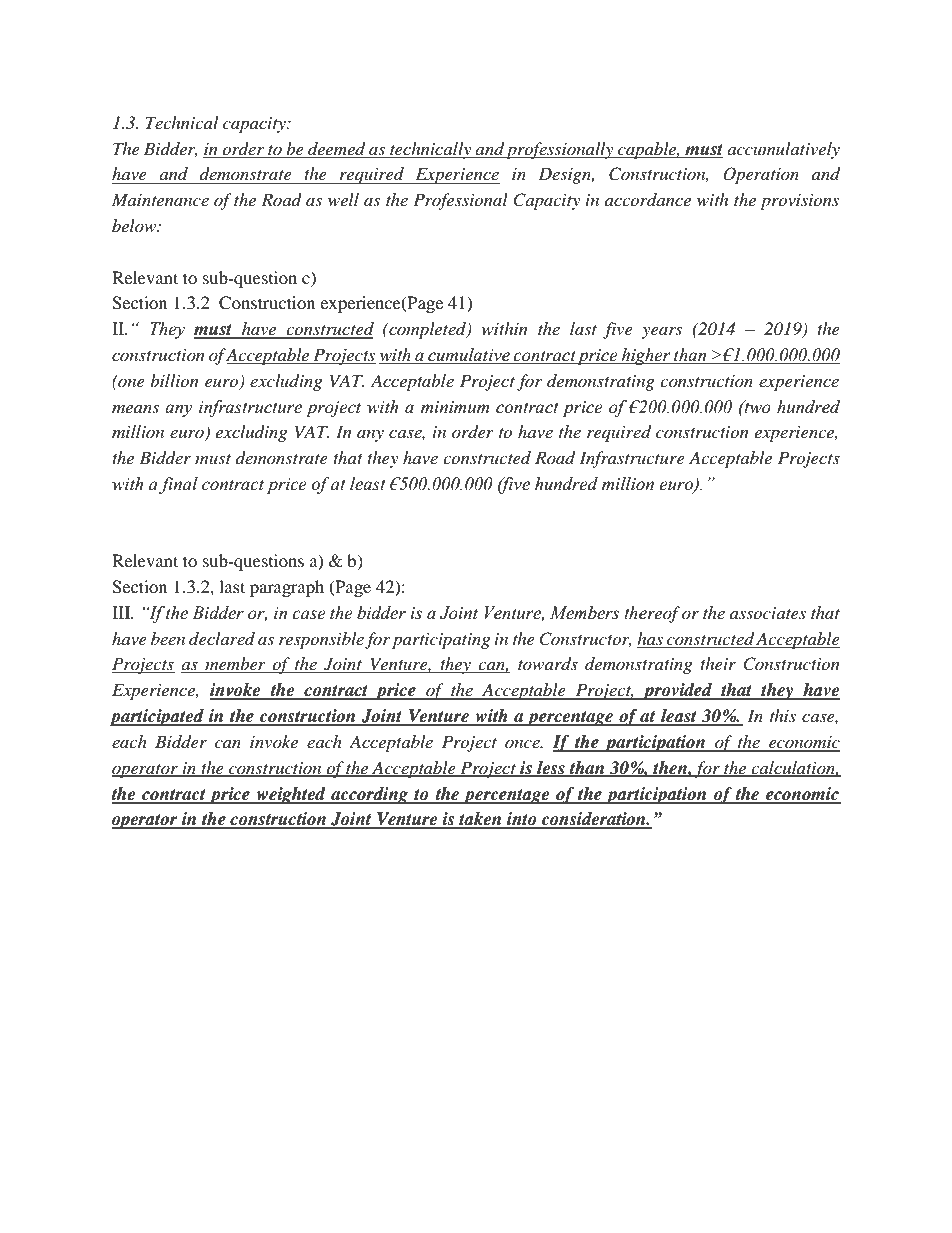 The width and height of the page is (952, 1233). What do you see at coordinates (646, 356) in the page?
I see `higher` at bounding box center [646, 356].
